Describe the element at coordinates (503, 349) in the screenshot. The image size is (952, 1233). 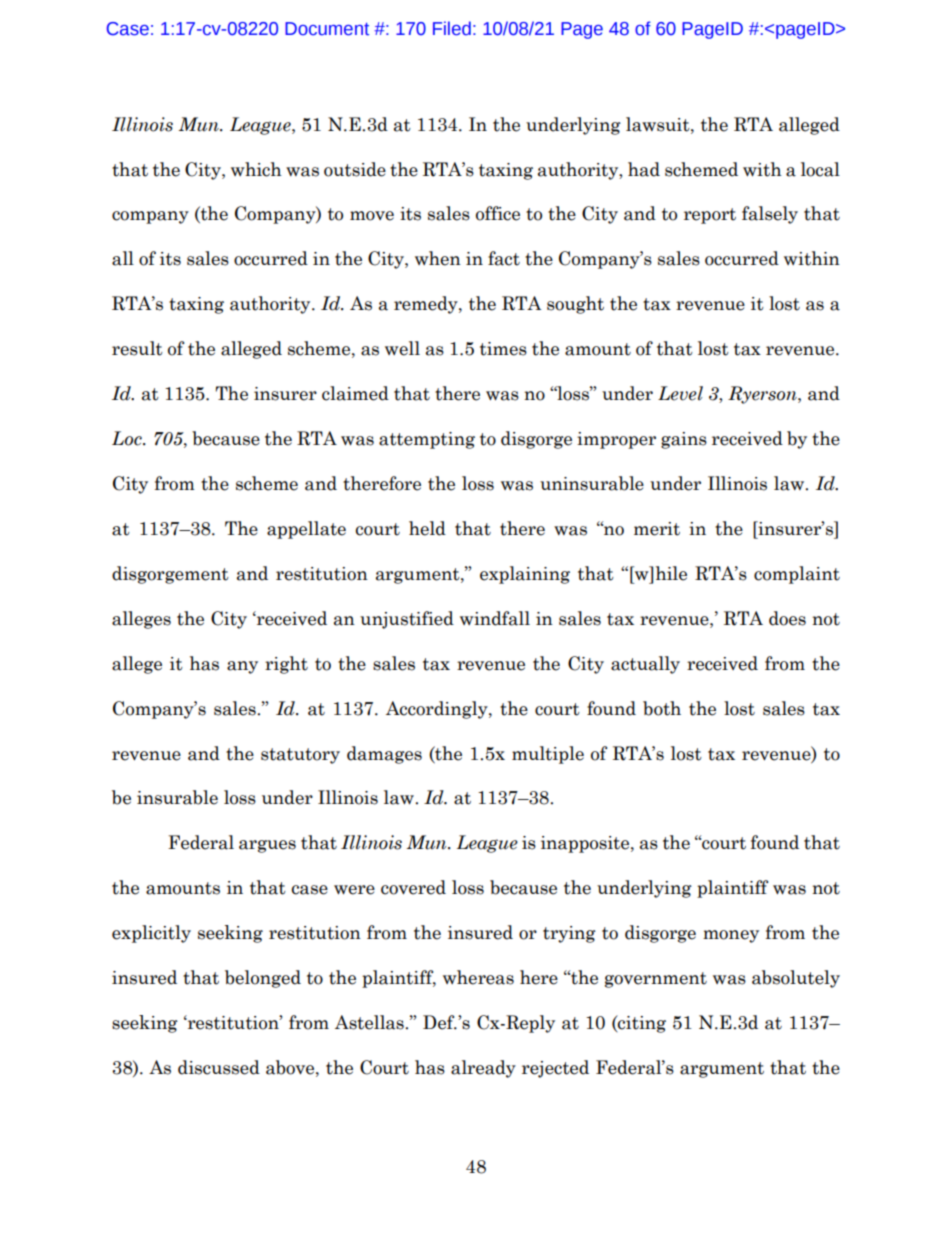
I see `times` at that location.
